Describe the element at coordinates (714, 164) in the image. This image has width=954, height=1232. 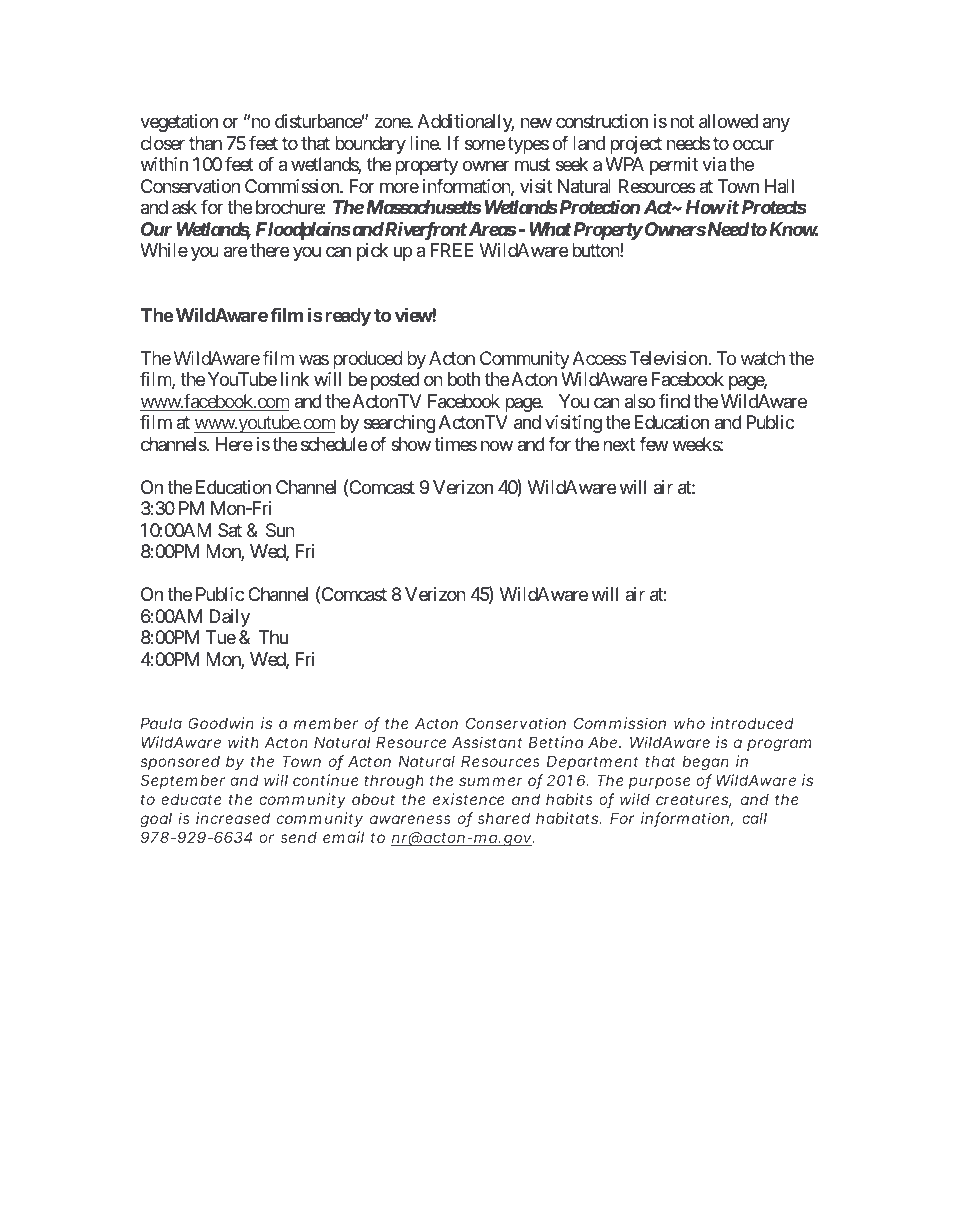
I see `via` at that location.
